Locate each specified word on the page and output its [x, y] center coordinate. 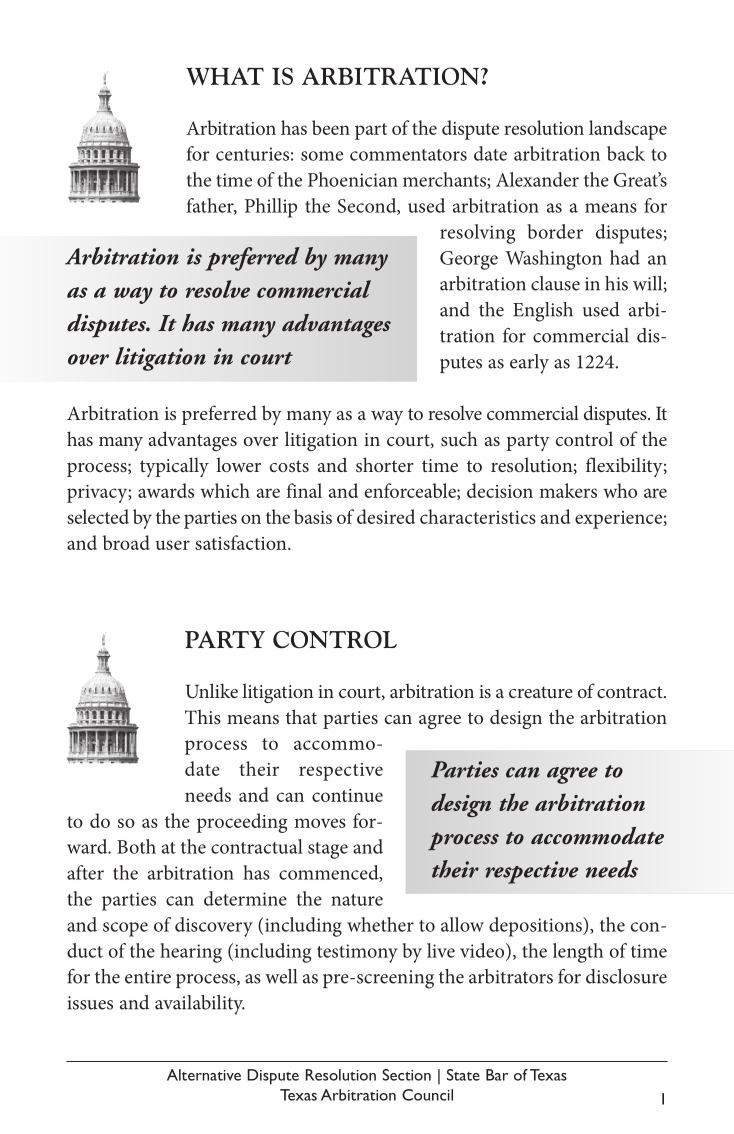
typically [174, 467]
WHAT [225, 76]
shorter [384, 464]
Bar [497, 1075]
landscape [628, 130]
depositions [536, 927]
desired [386, 516]
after [85, 872]
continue [347, 795]
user [172, 545]
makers [568, 490]
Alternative [204, 1075]
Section [406, 1075]
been [331, 127]
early [529, 364]
